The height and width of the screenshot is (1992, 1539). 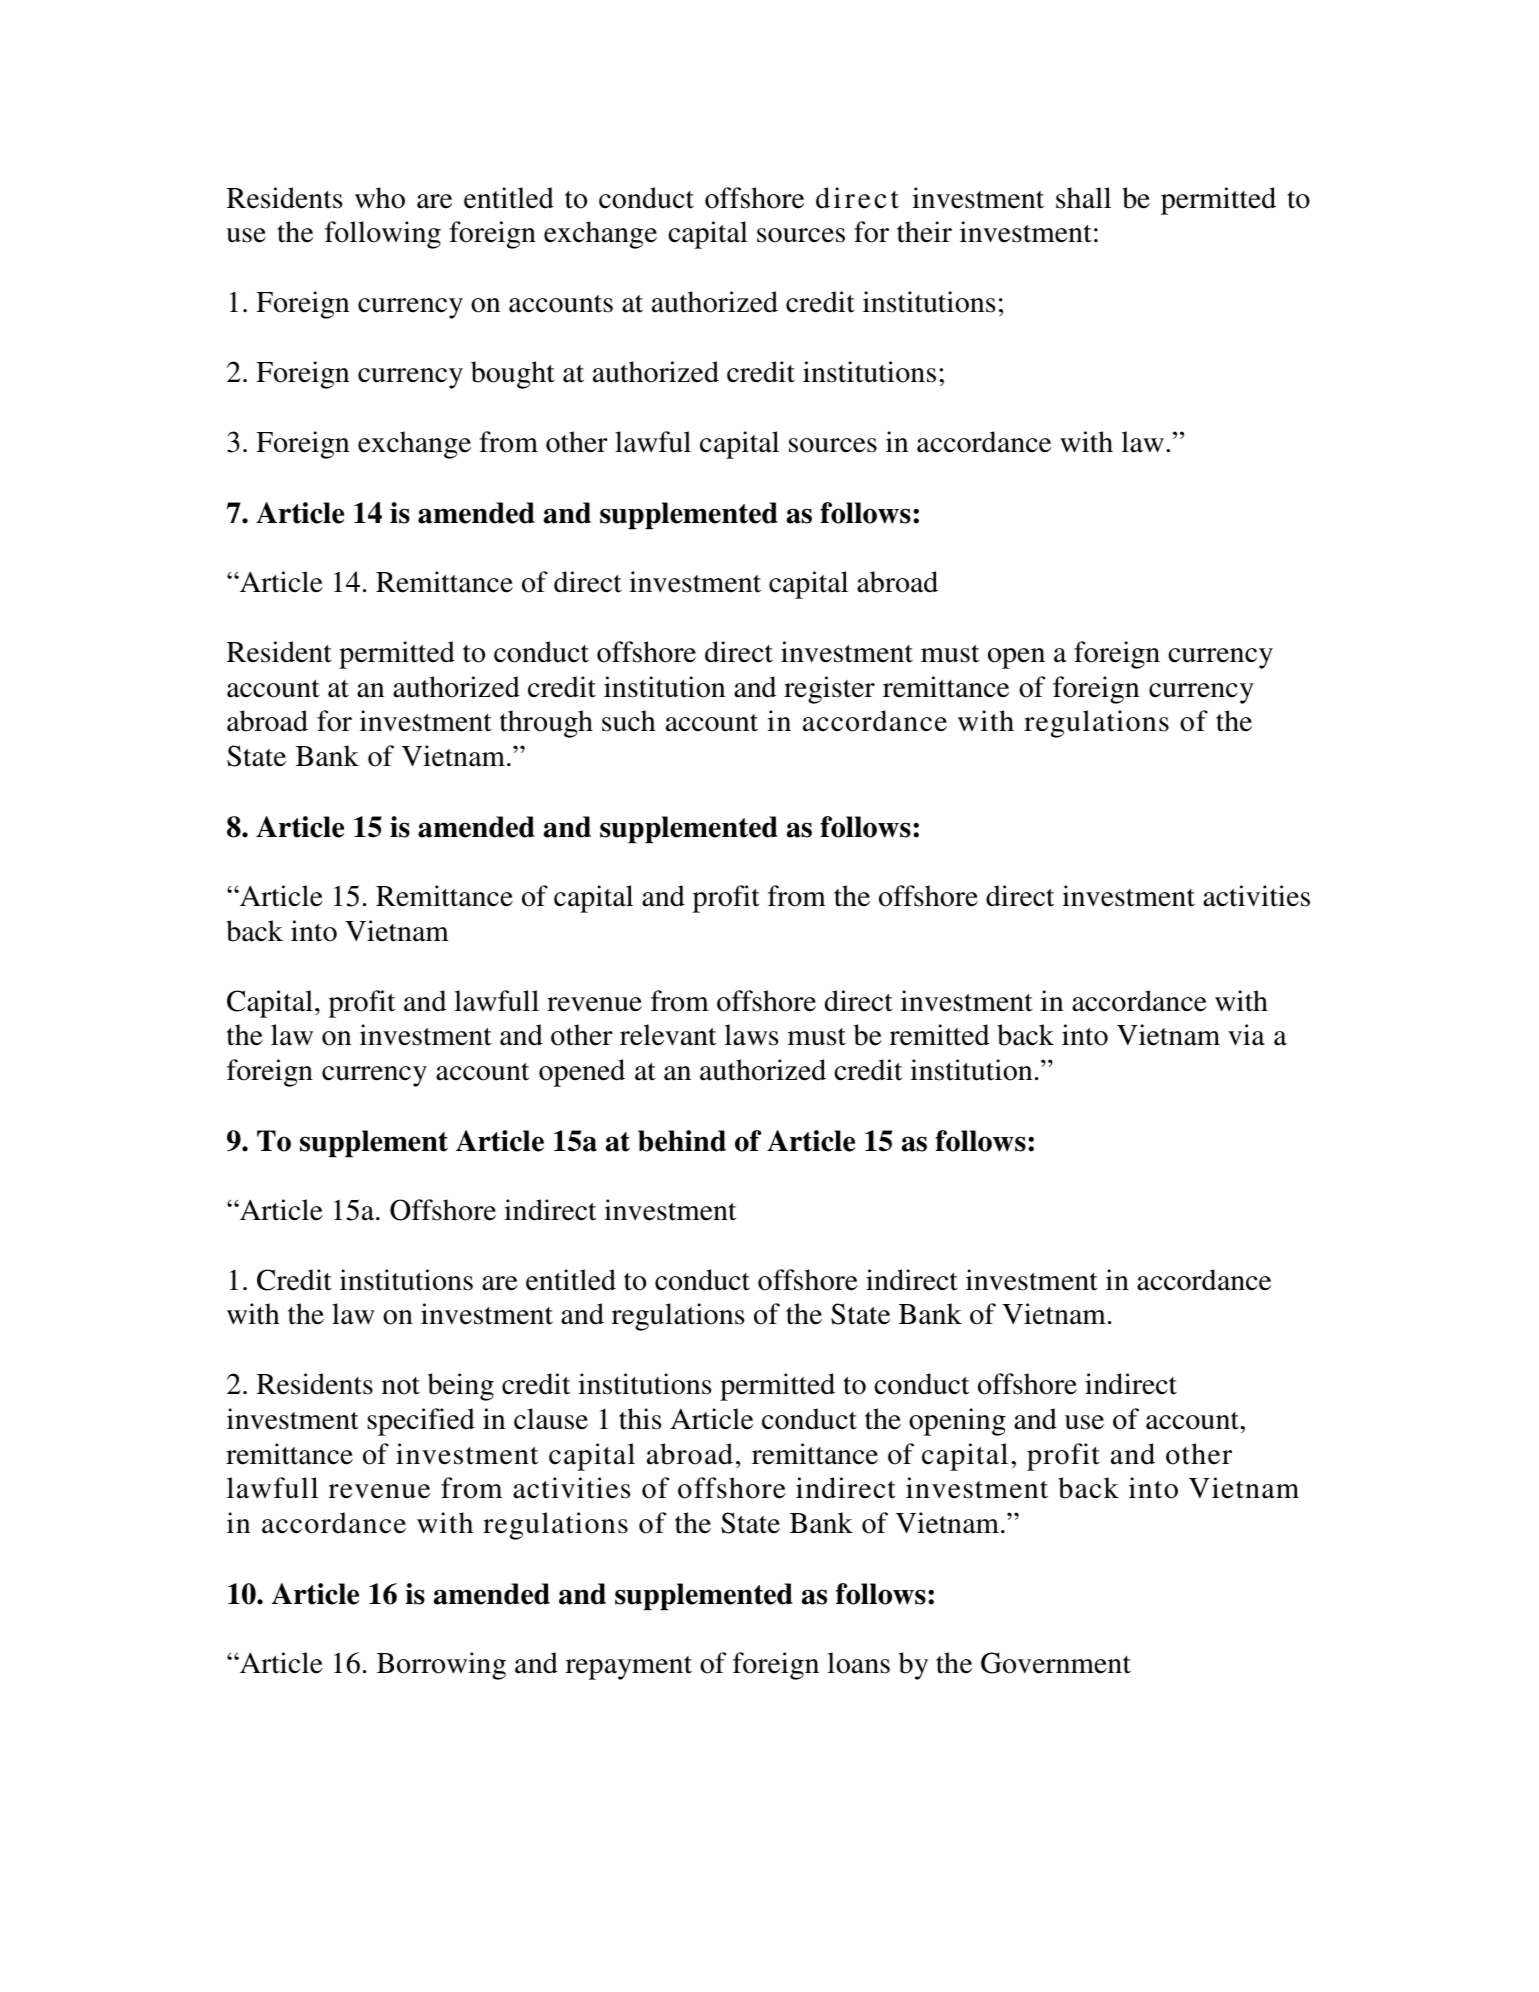 I want to click on following, so click(x=383, y=235).
